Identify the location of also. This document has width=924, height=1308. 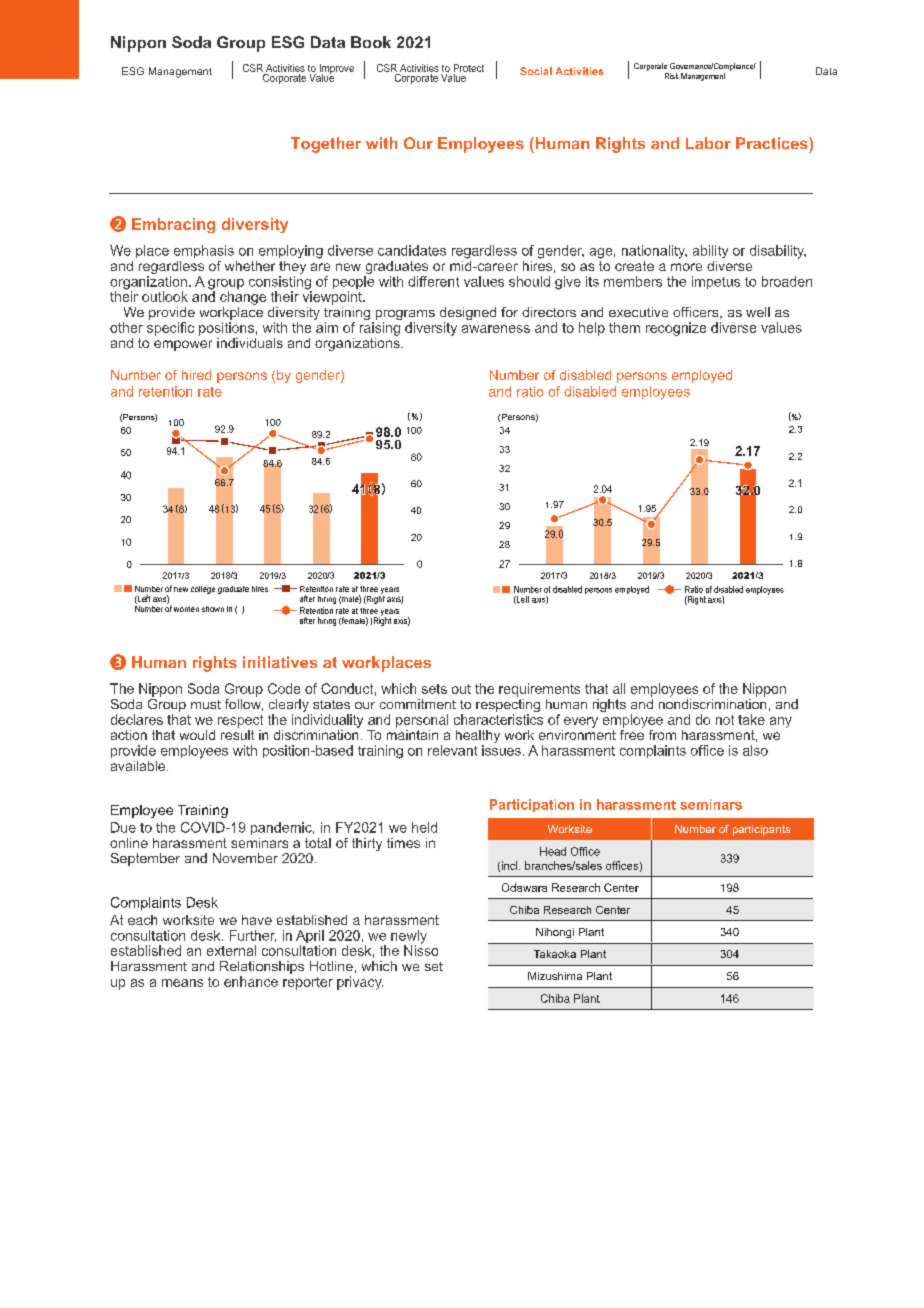
(755, 750).
